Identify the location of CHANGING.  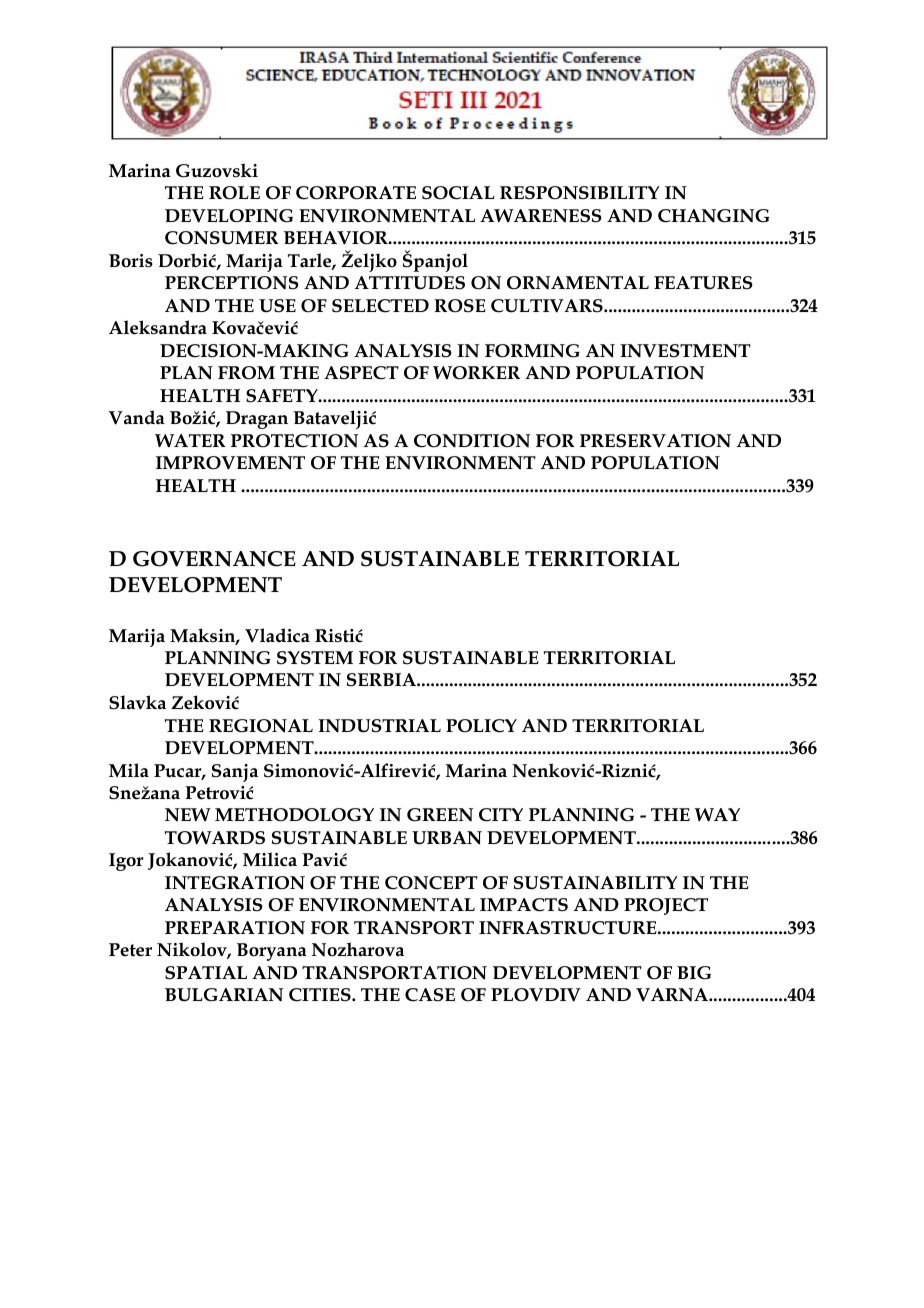
(714, 216).
